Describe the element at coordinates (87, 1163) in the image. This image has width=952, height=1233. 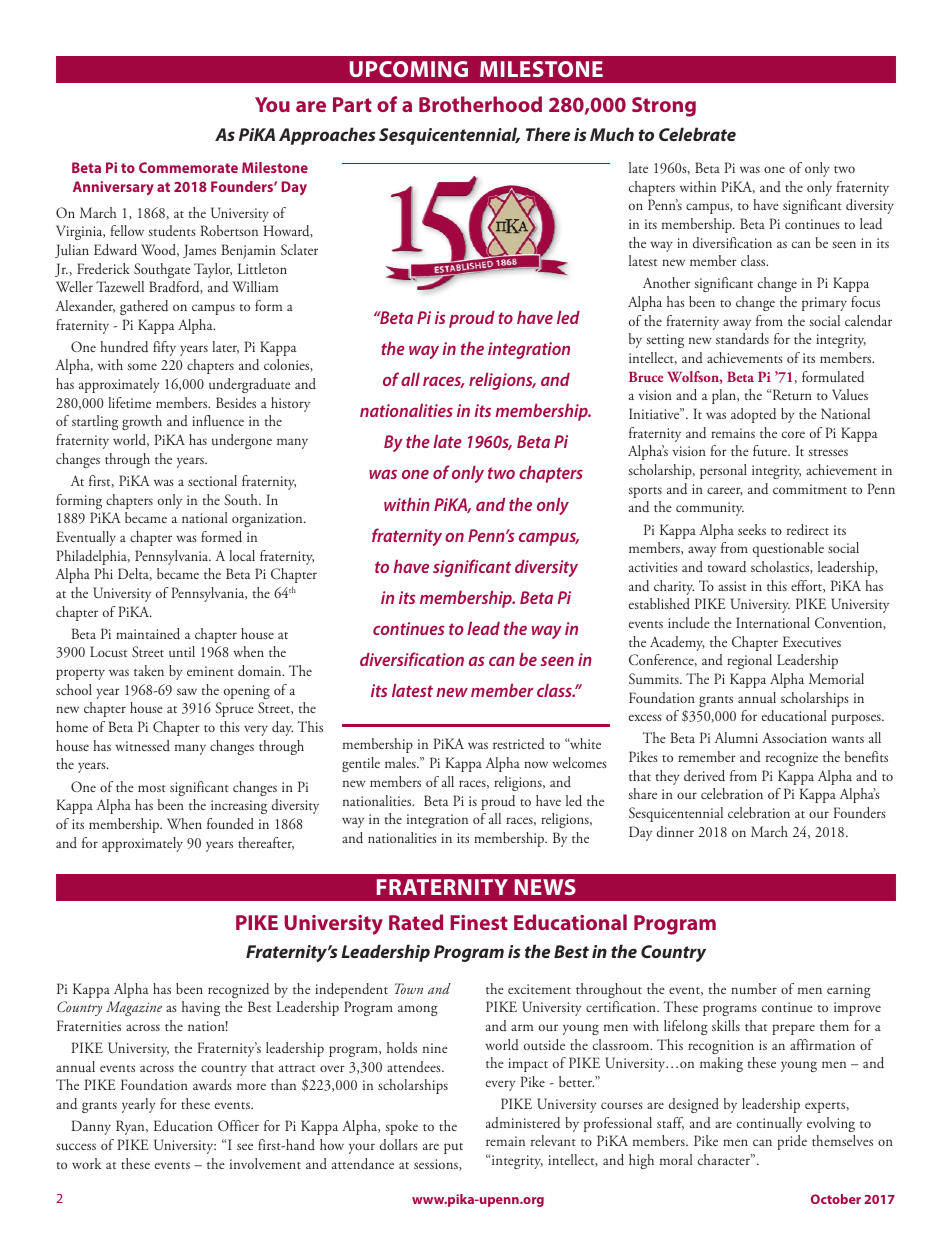
I see `work` at that location.
